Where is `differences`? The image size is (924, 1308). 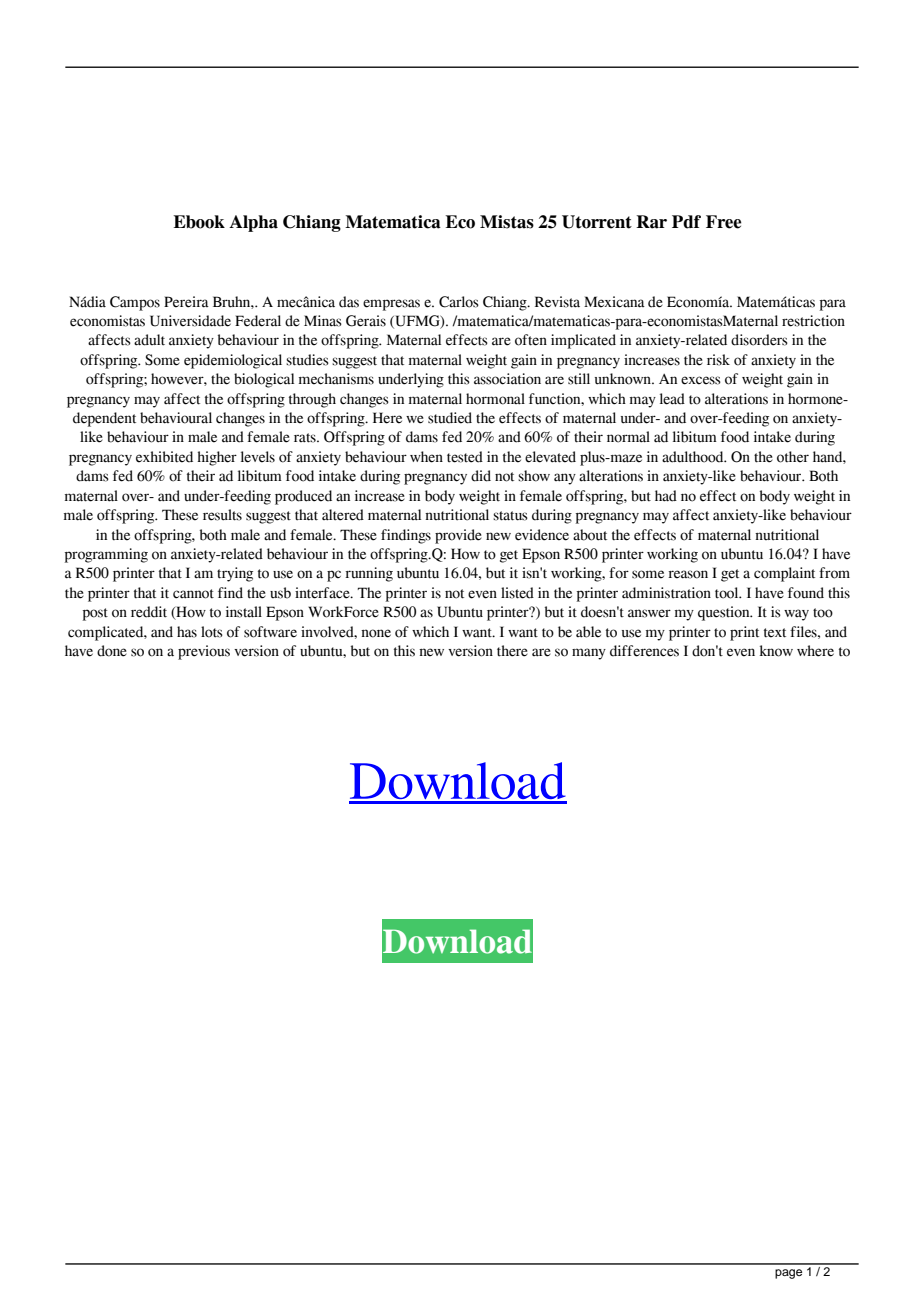 differences is located at coordinates (644, 651).
